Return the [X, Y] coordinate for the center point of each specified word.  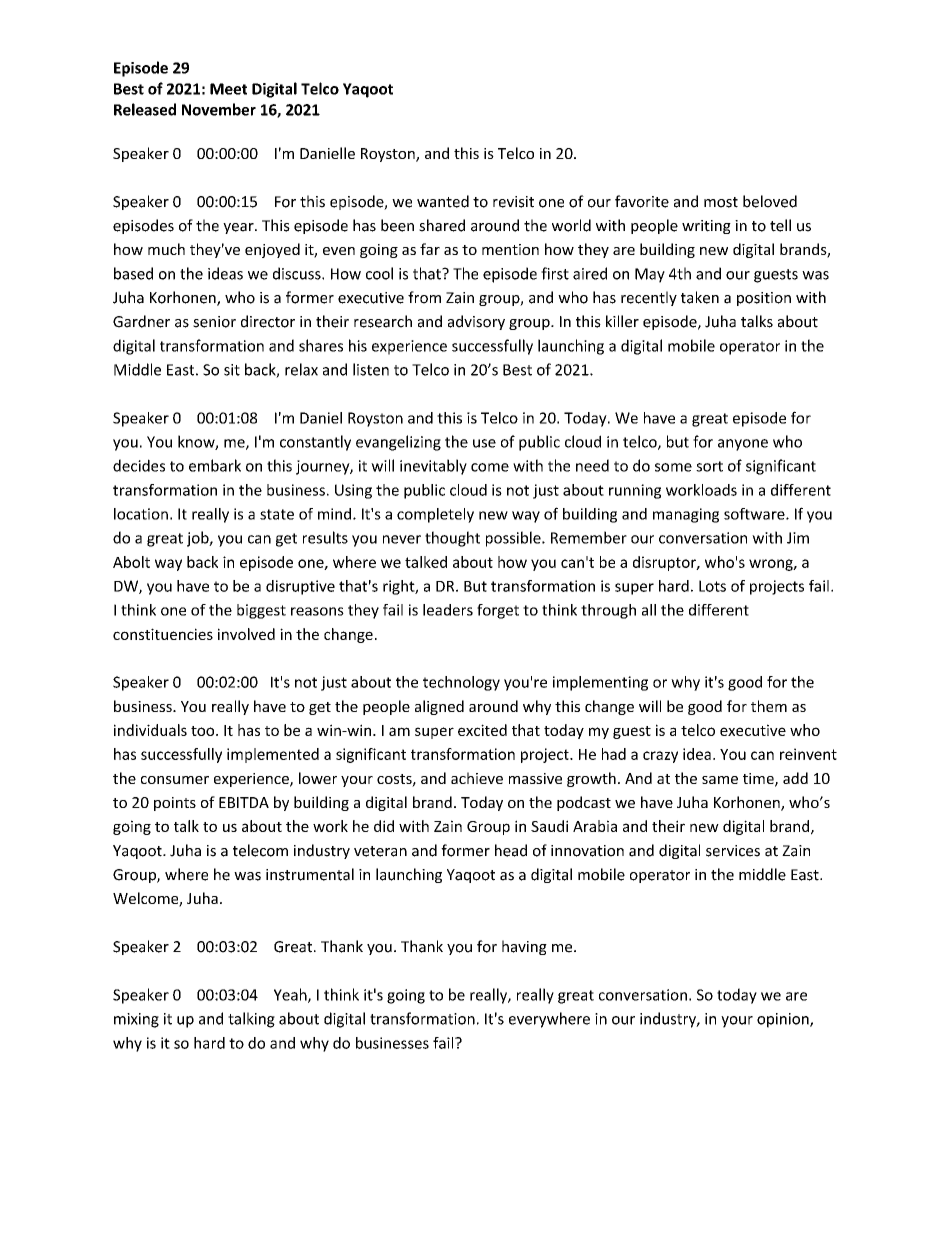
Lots [712, 586]
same [720, 780]
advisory [476, 322]
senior [214, 322]
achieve [477, 778]
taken [700, 297]
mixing [136, 1020]
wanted [443, 201]
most [721, 202]
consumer [175, 780]
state [277, 514]
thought [452, 539]
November [219, 109]
